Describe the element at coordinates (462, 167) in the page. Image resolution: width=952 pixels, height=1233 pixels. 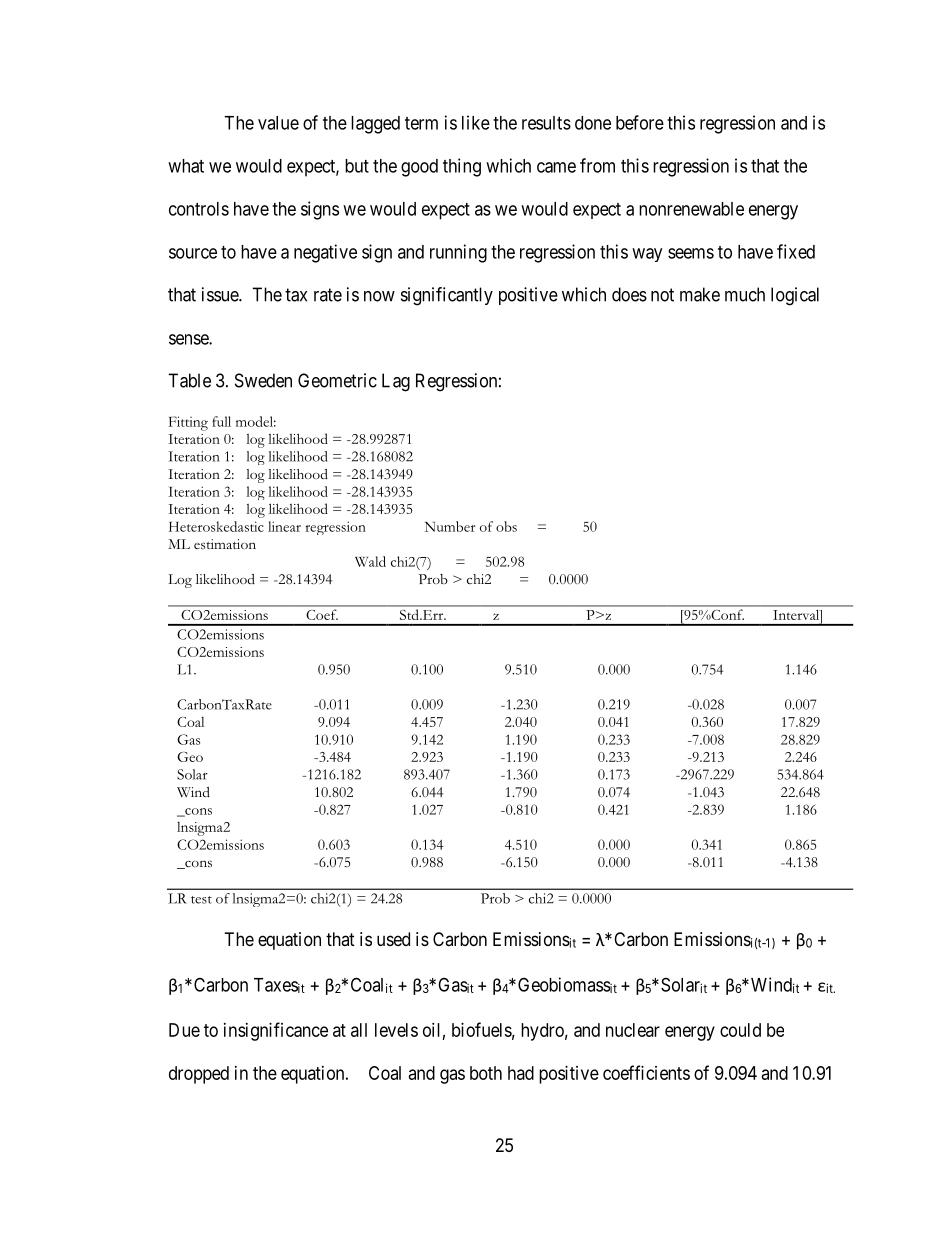
I see `thing` at that location.
